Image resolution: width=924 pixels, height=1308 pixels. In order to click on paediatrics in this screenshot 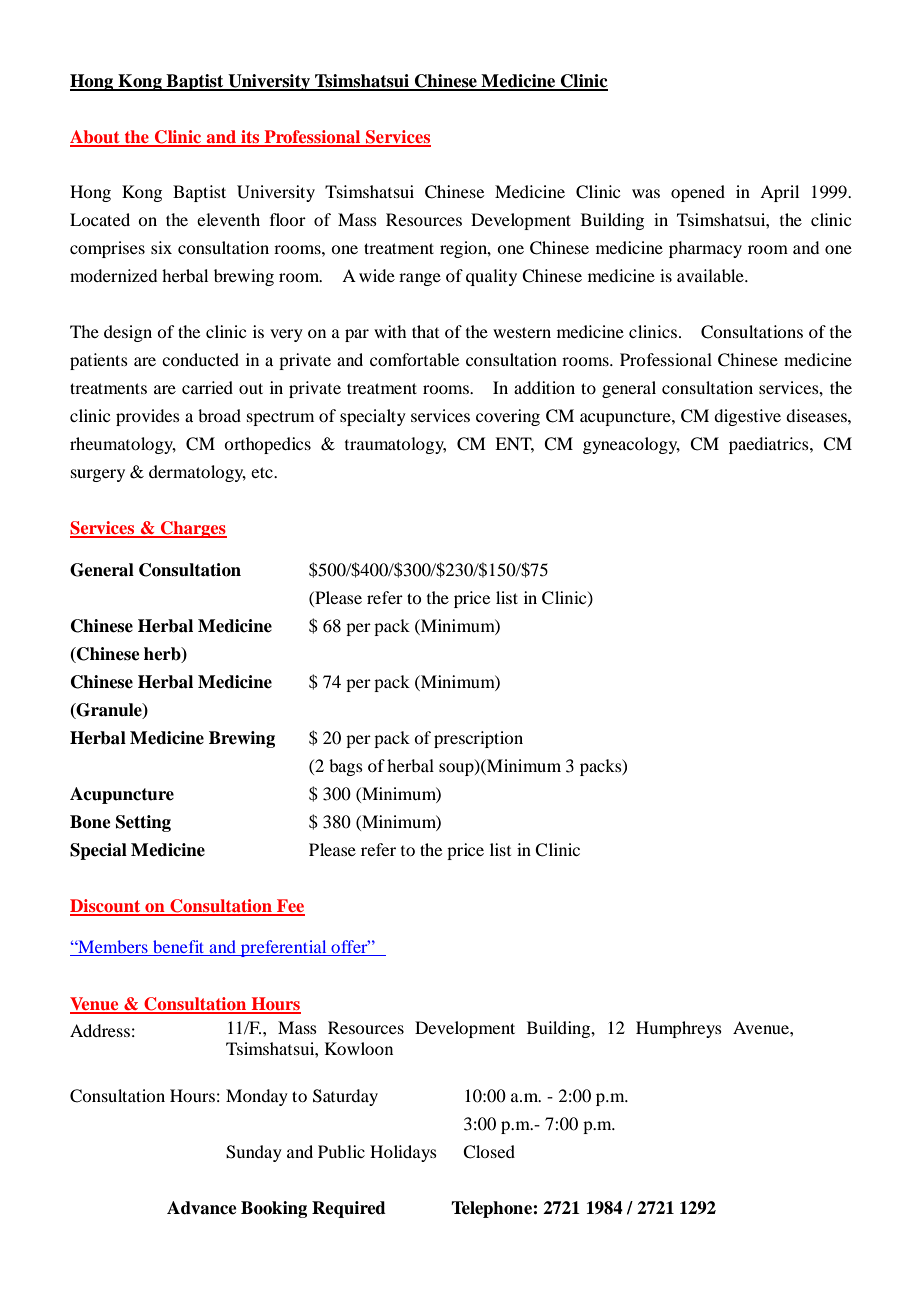, I will do `click(770, 445)`.
